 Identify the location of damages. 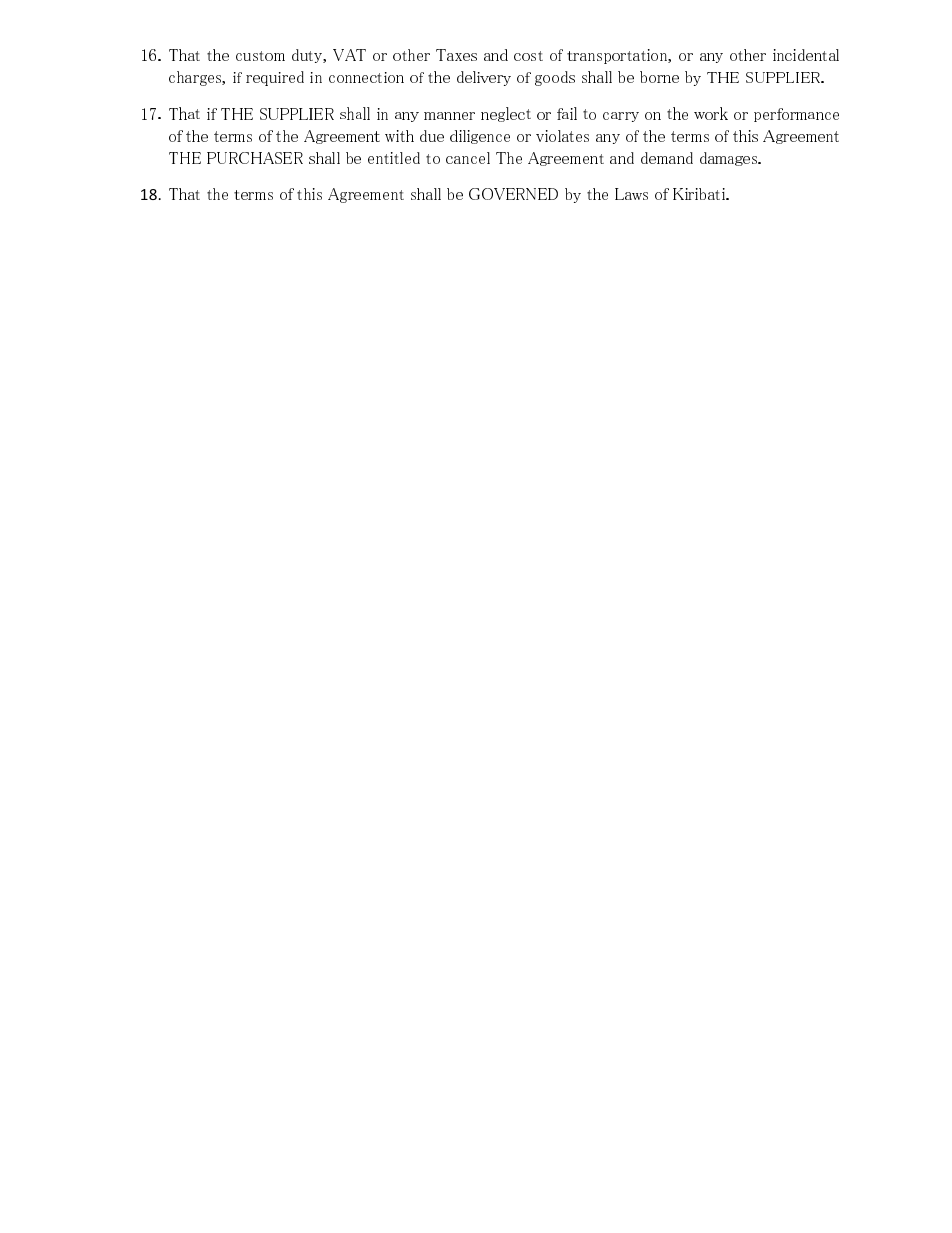
(729, 159).
